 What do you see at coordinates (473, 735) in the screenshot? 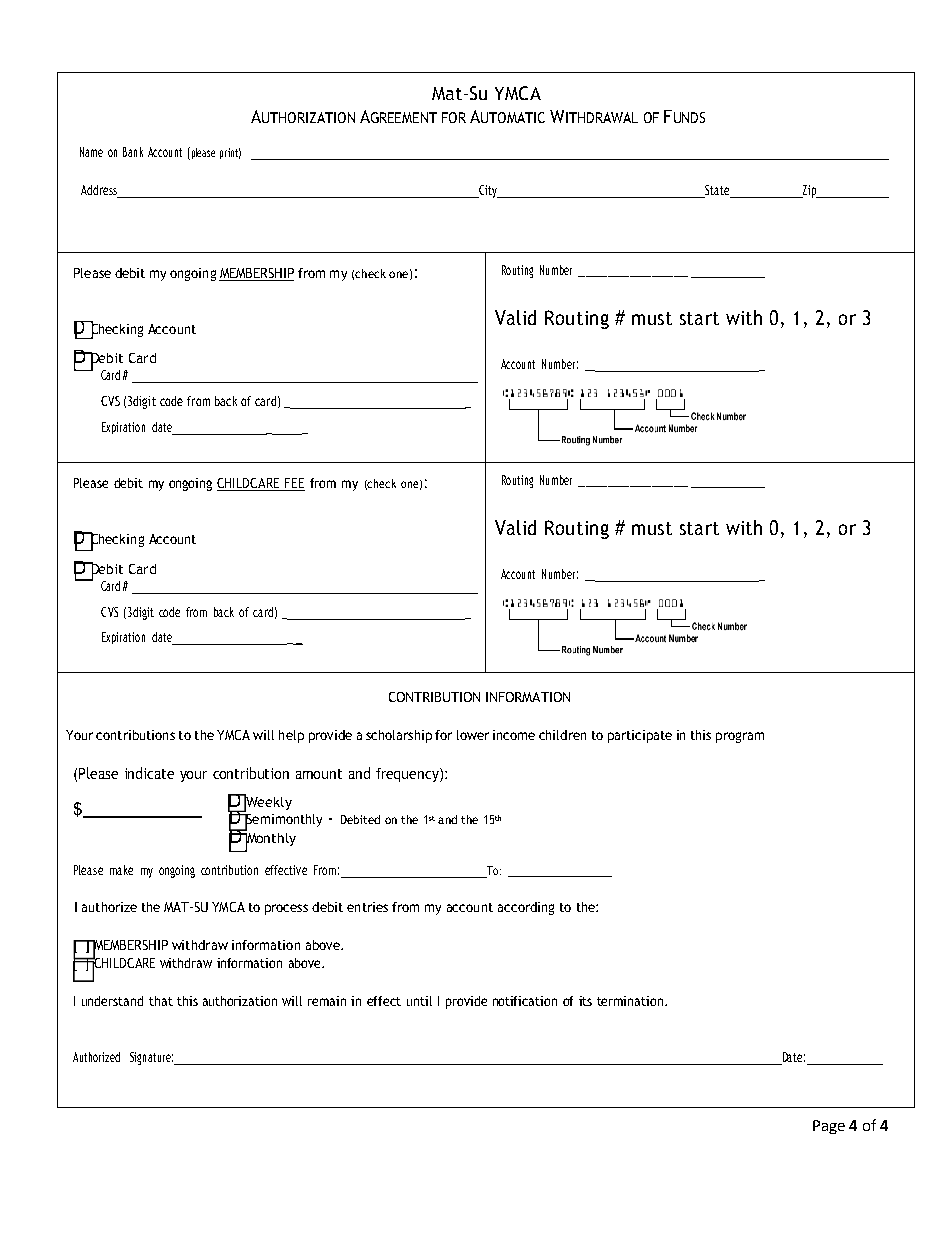
I see `lower` at bounding box center [473, 735].
